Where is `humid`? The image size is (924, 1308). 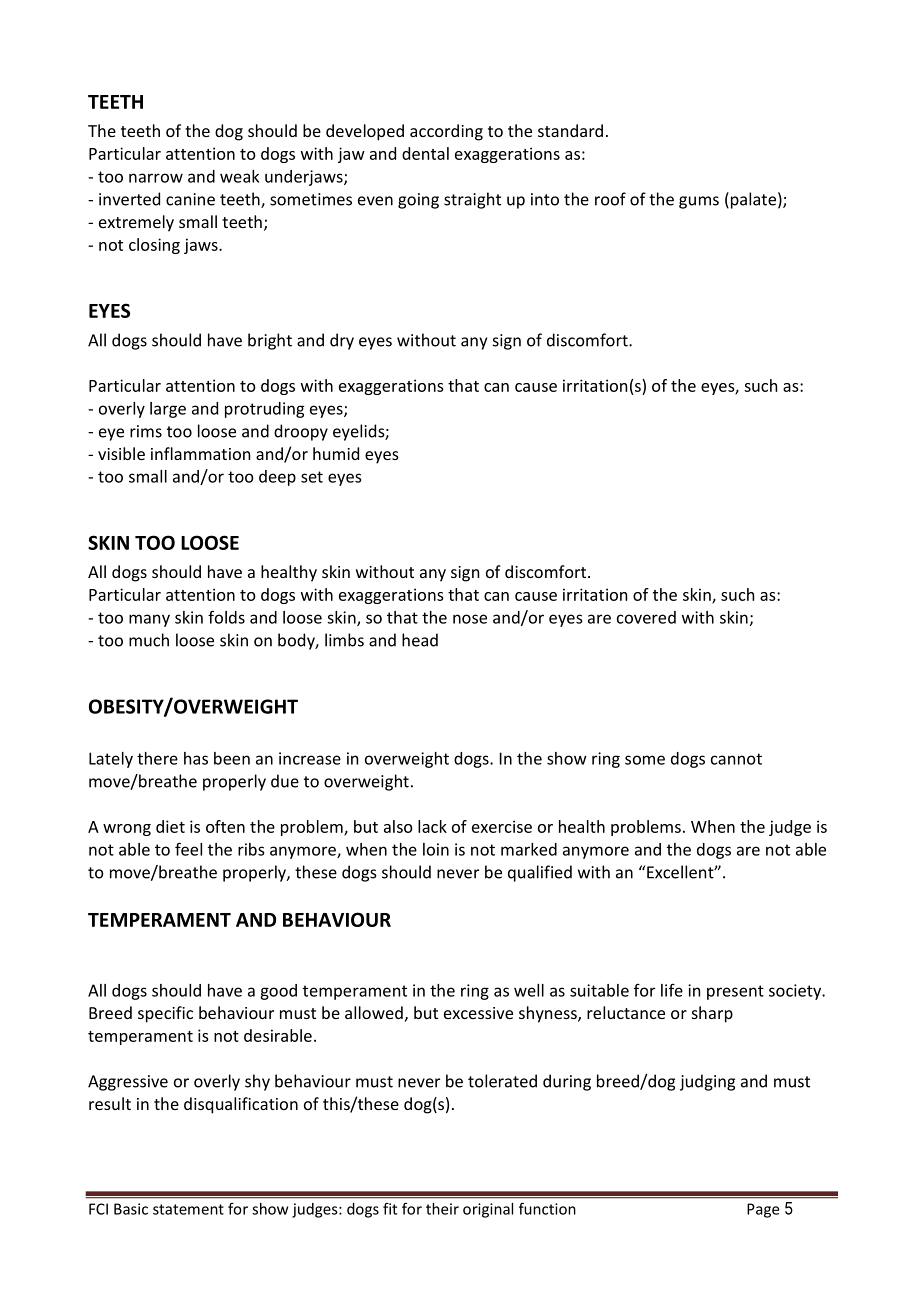
humid is located at coordinates (336, 453).
